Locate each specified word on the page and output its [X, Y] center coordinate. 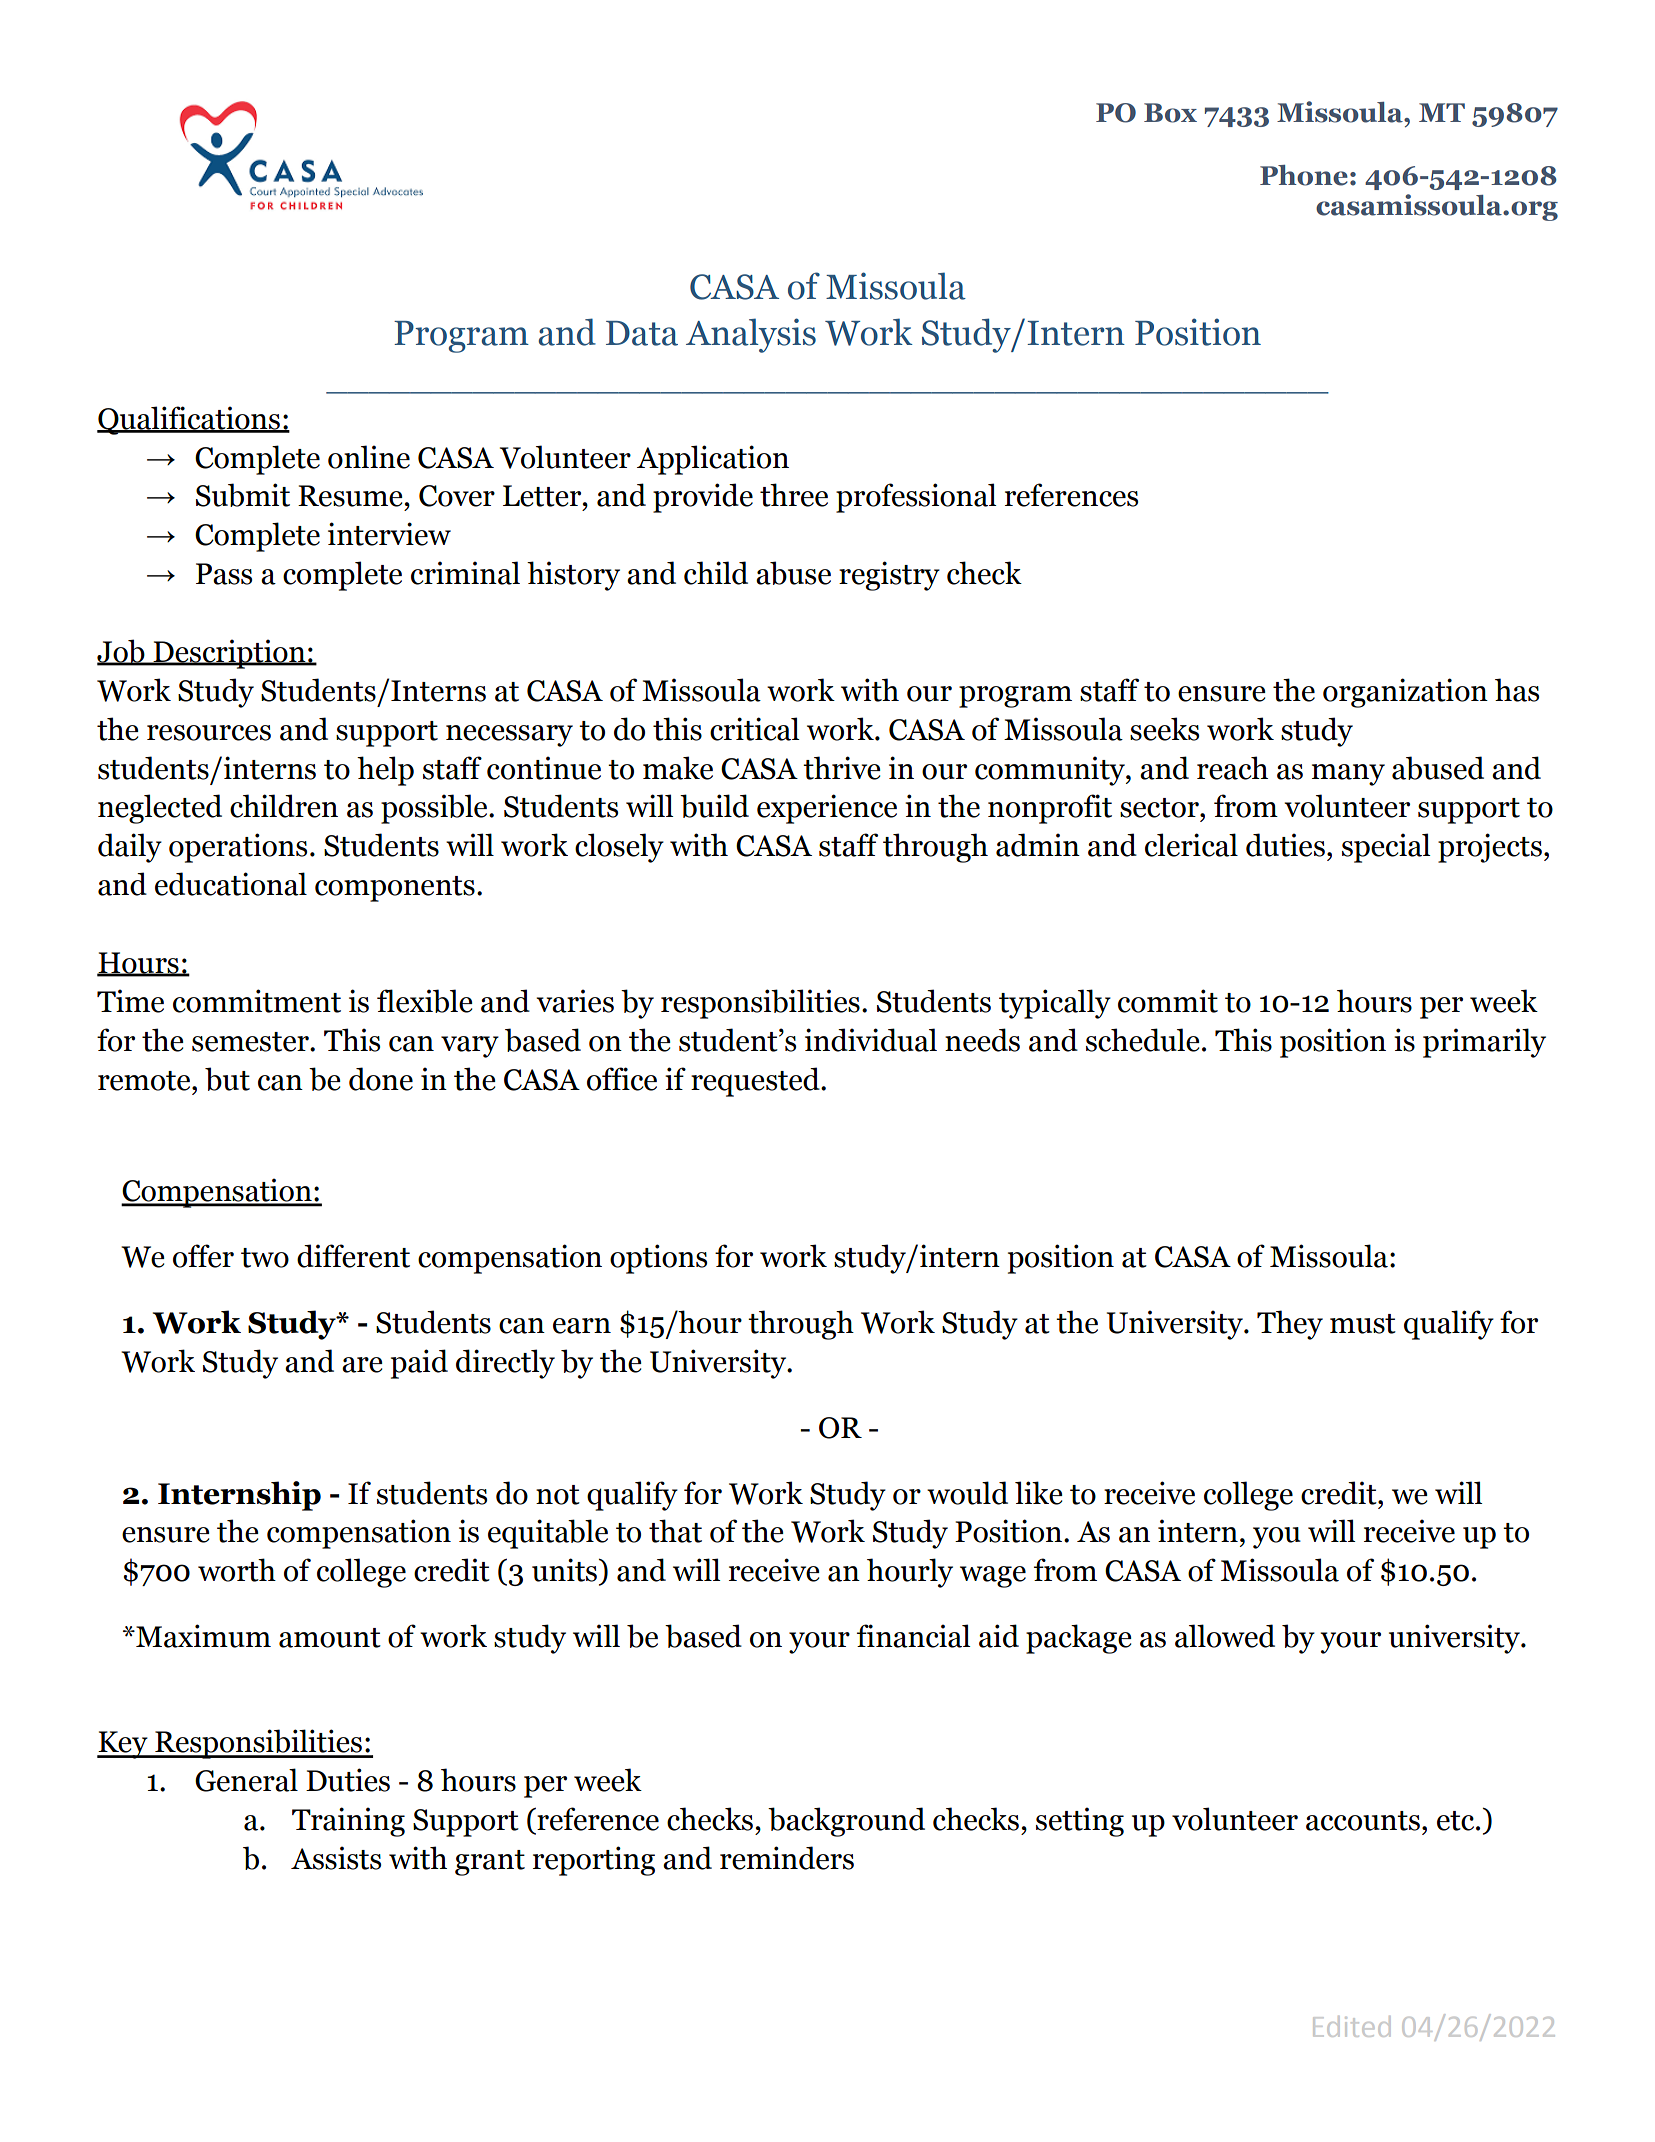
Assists [336, 1858]
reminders [787, 1858]
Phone [1304, 175]
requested [756, 1082]
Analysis [751, 335]
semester [251, 1042]
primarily [1484, 1043]
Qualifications [189, 420]
